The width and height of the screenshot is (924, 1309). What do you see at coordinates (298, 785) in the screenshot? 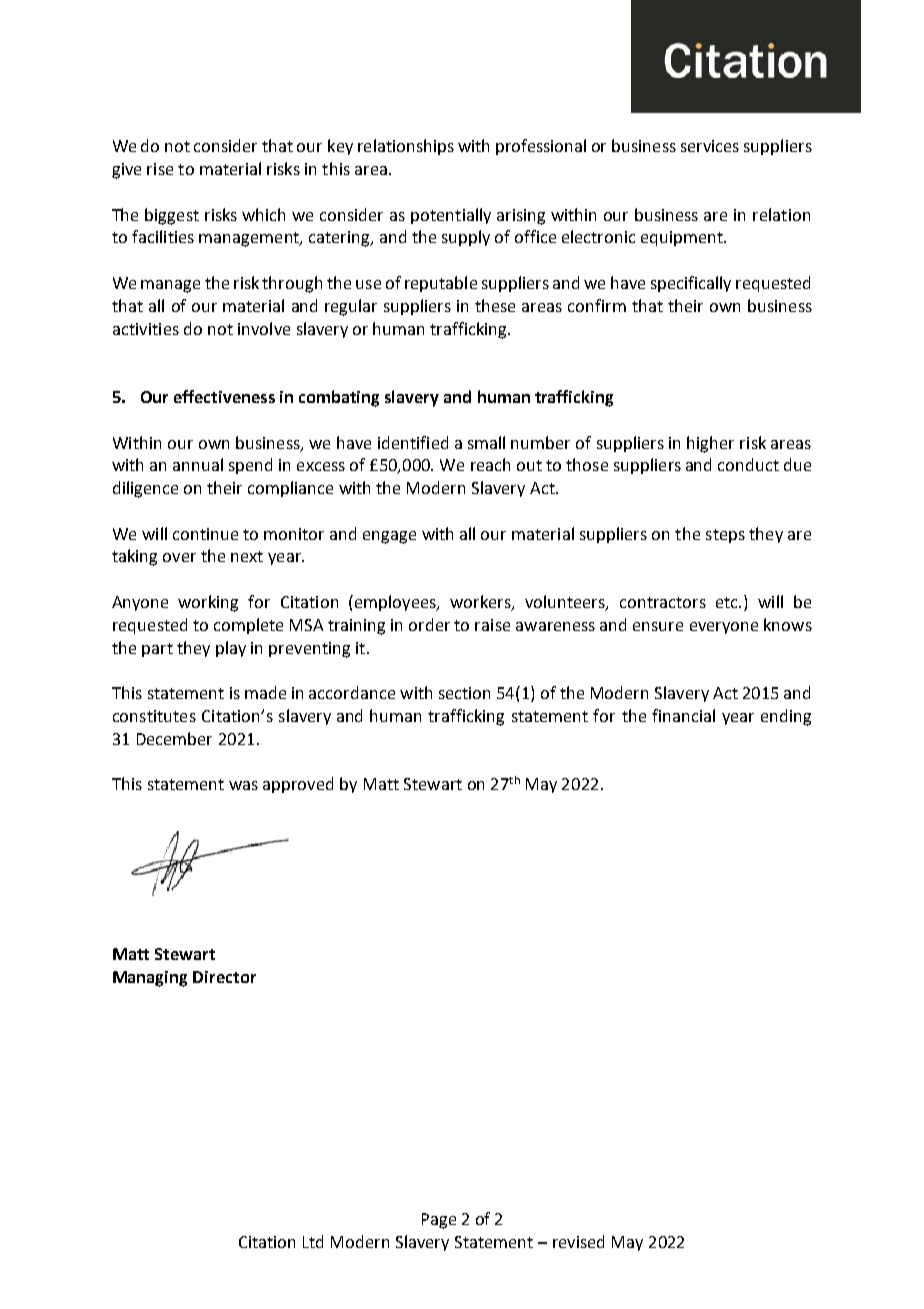
I see `approved` at bounding box center [298, 785].
